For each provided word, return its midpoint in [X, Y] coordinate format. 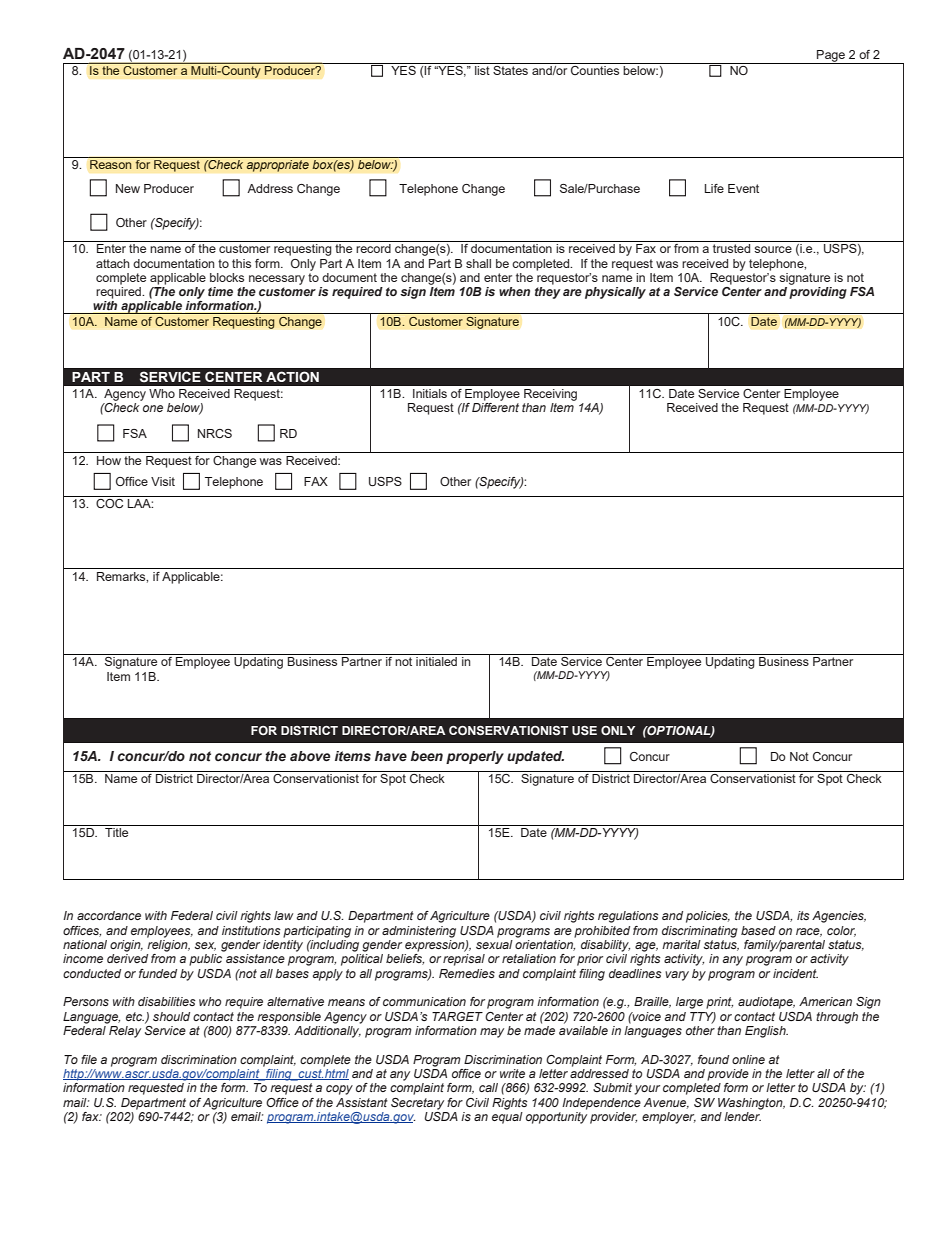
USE [584, 730]
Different [495, 407]
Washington [751, 1104]
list [482, 70]
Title [116, 832]
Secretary [417, 1104]
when [514, 291]
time [220, 291]
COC [109, 503]
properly [475, 757]
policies [708, 917]
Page [831, 57]
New [128, 188]
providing [818, 293]
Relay [125, 1032]
